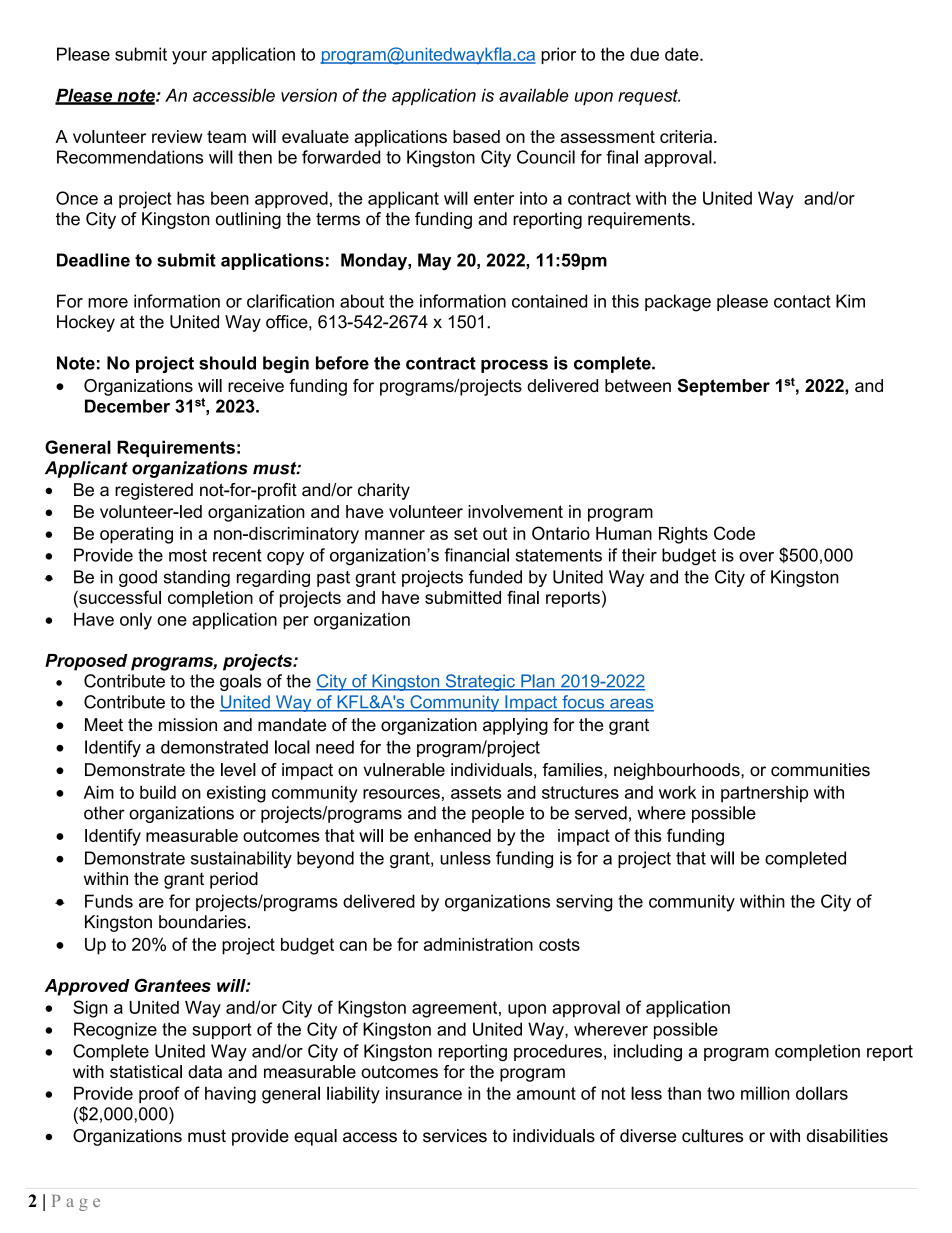 This page has width=952, height=1233. What do you see at coordinates (159, 1095) in the page?
I see `proof` at bounding box center [159, 1095].
